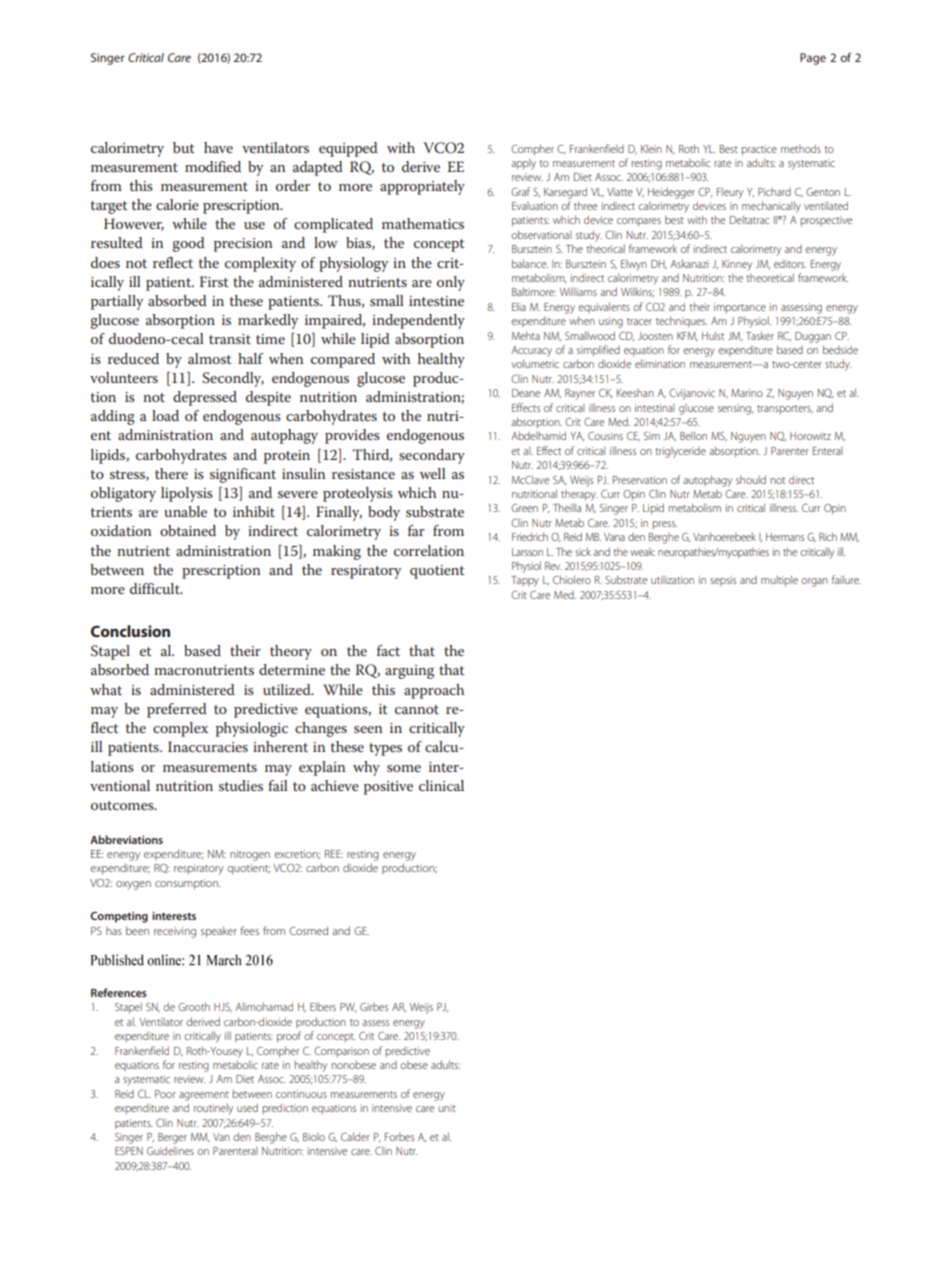  Describe the element at coordinates (156, 588) in the page. I see `difficult` at that location.
